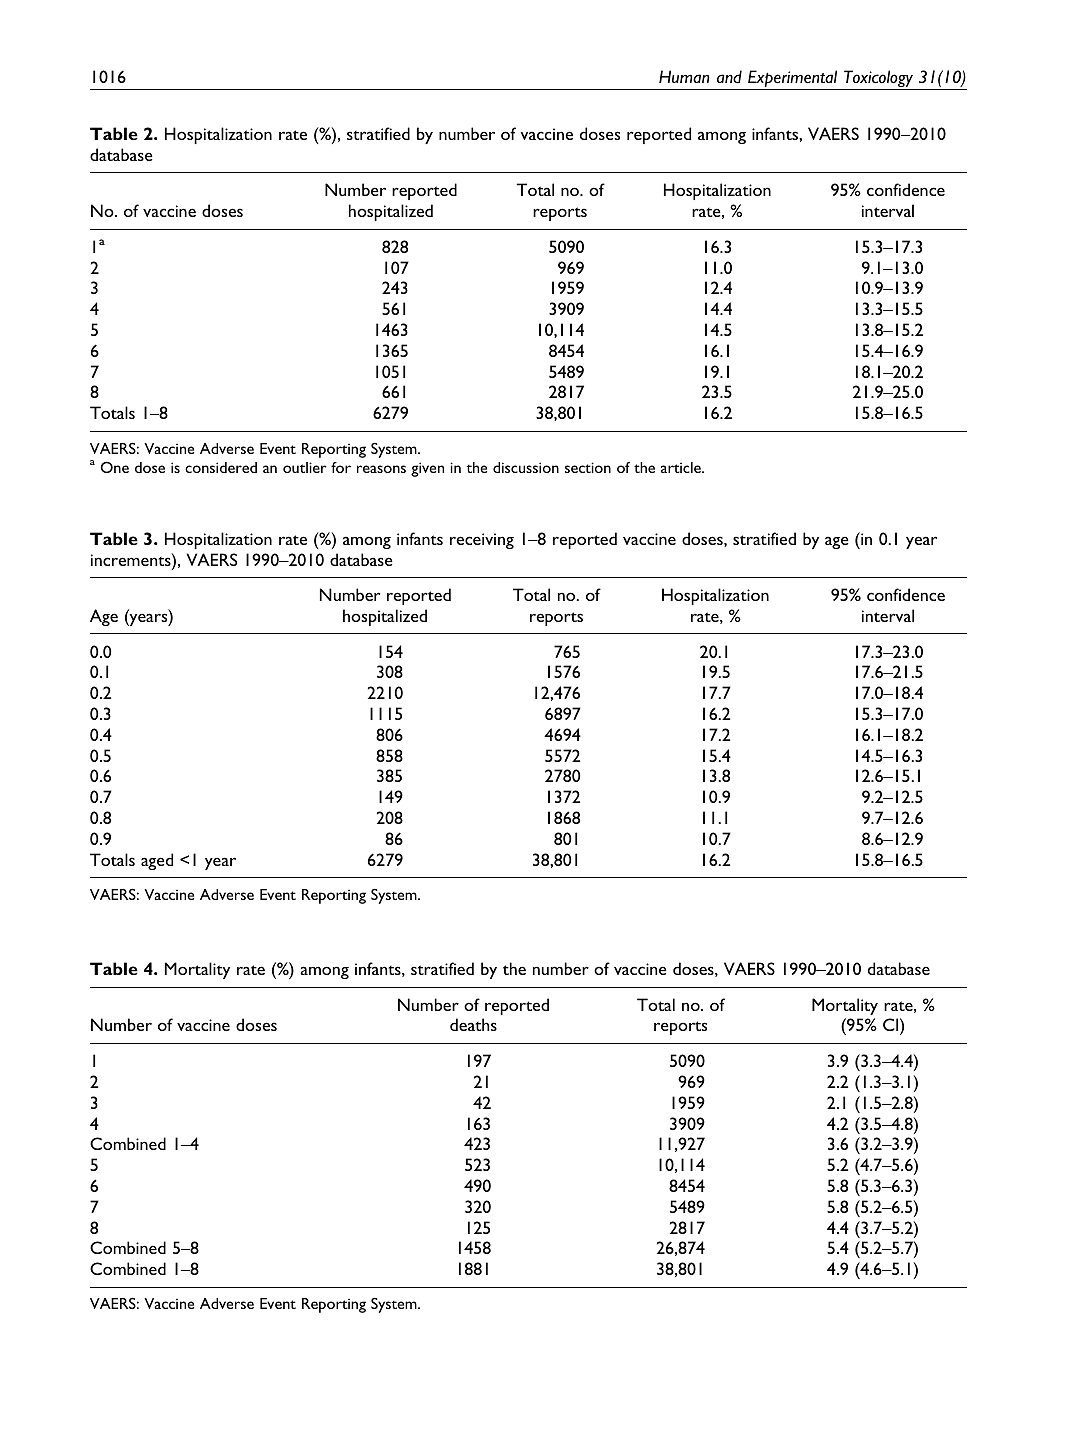  Describe the element at coordinates (526, 467) in the document. I see `discussion` at that location.
